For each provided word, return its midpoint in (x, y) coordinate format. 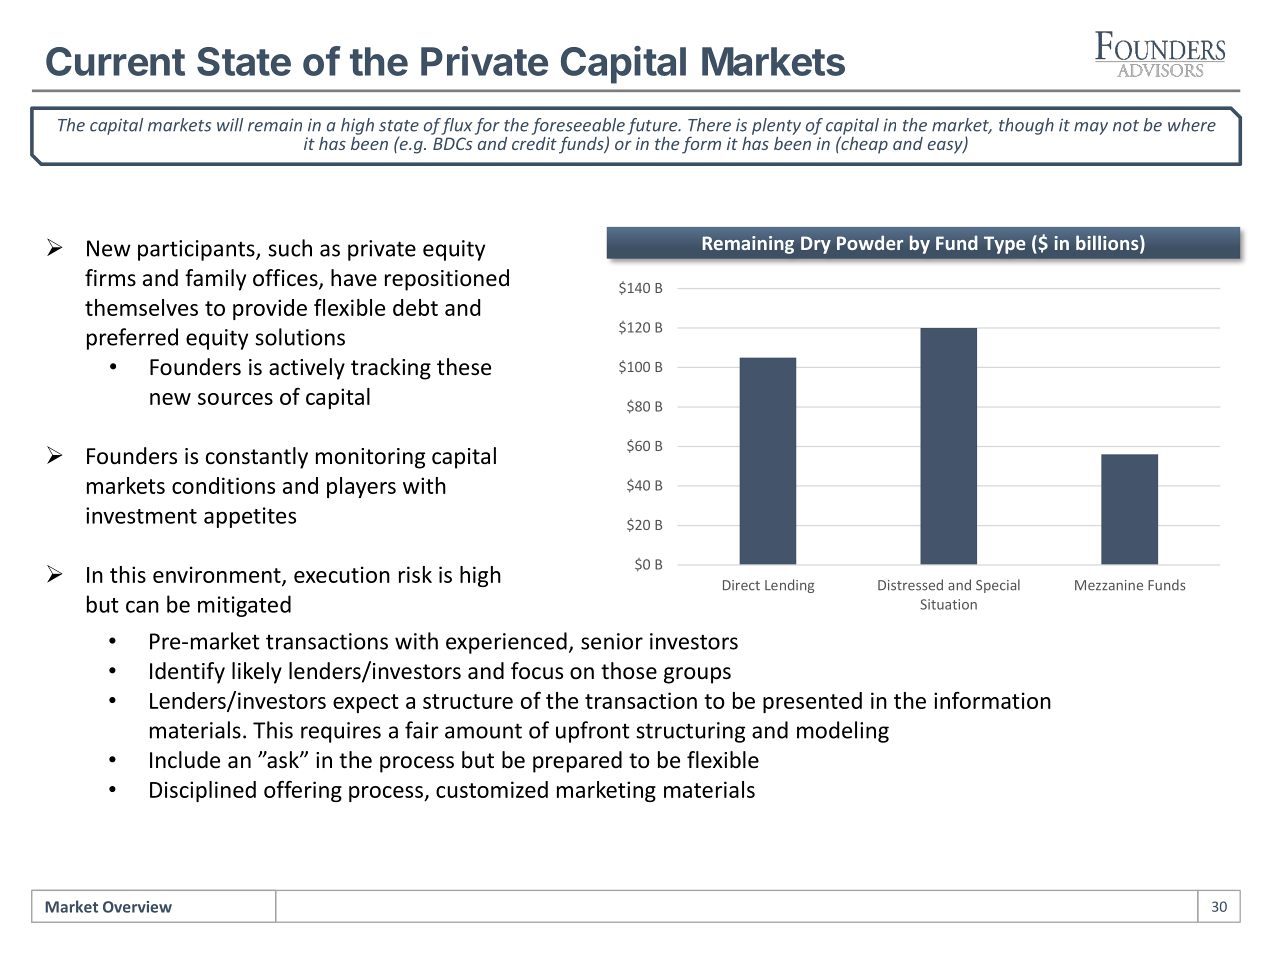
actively (307, 369)
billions (1108, 244)
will (230, 125)
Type (1004, 245)
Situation (948, 604)
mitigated (244, 606)
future (653, 126)
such (290, 248)
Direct (741, 585)
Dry (816, 245)
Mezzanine (1109, 585)
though (1026, 126)
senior (612, 641)
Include (185, 760)
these (464, 367)
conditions (223, 485)
